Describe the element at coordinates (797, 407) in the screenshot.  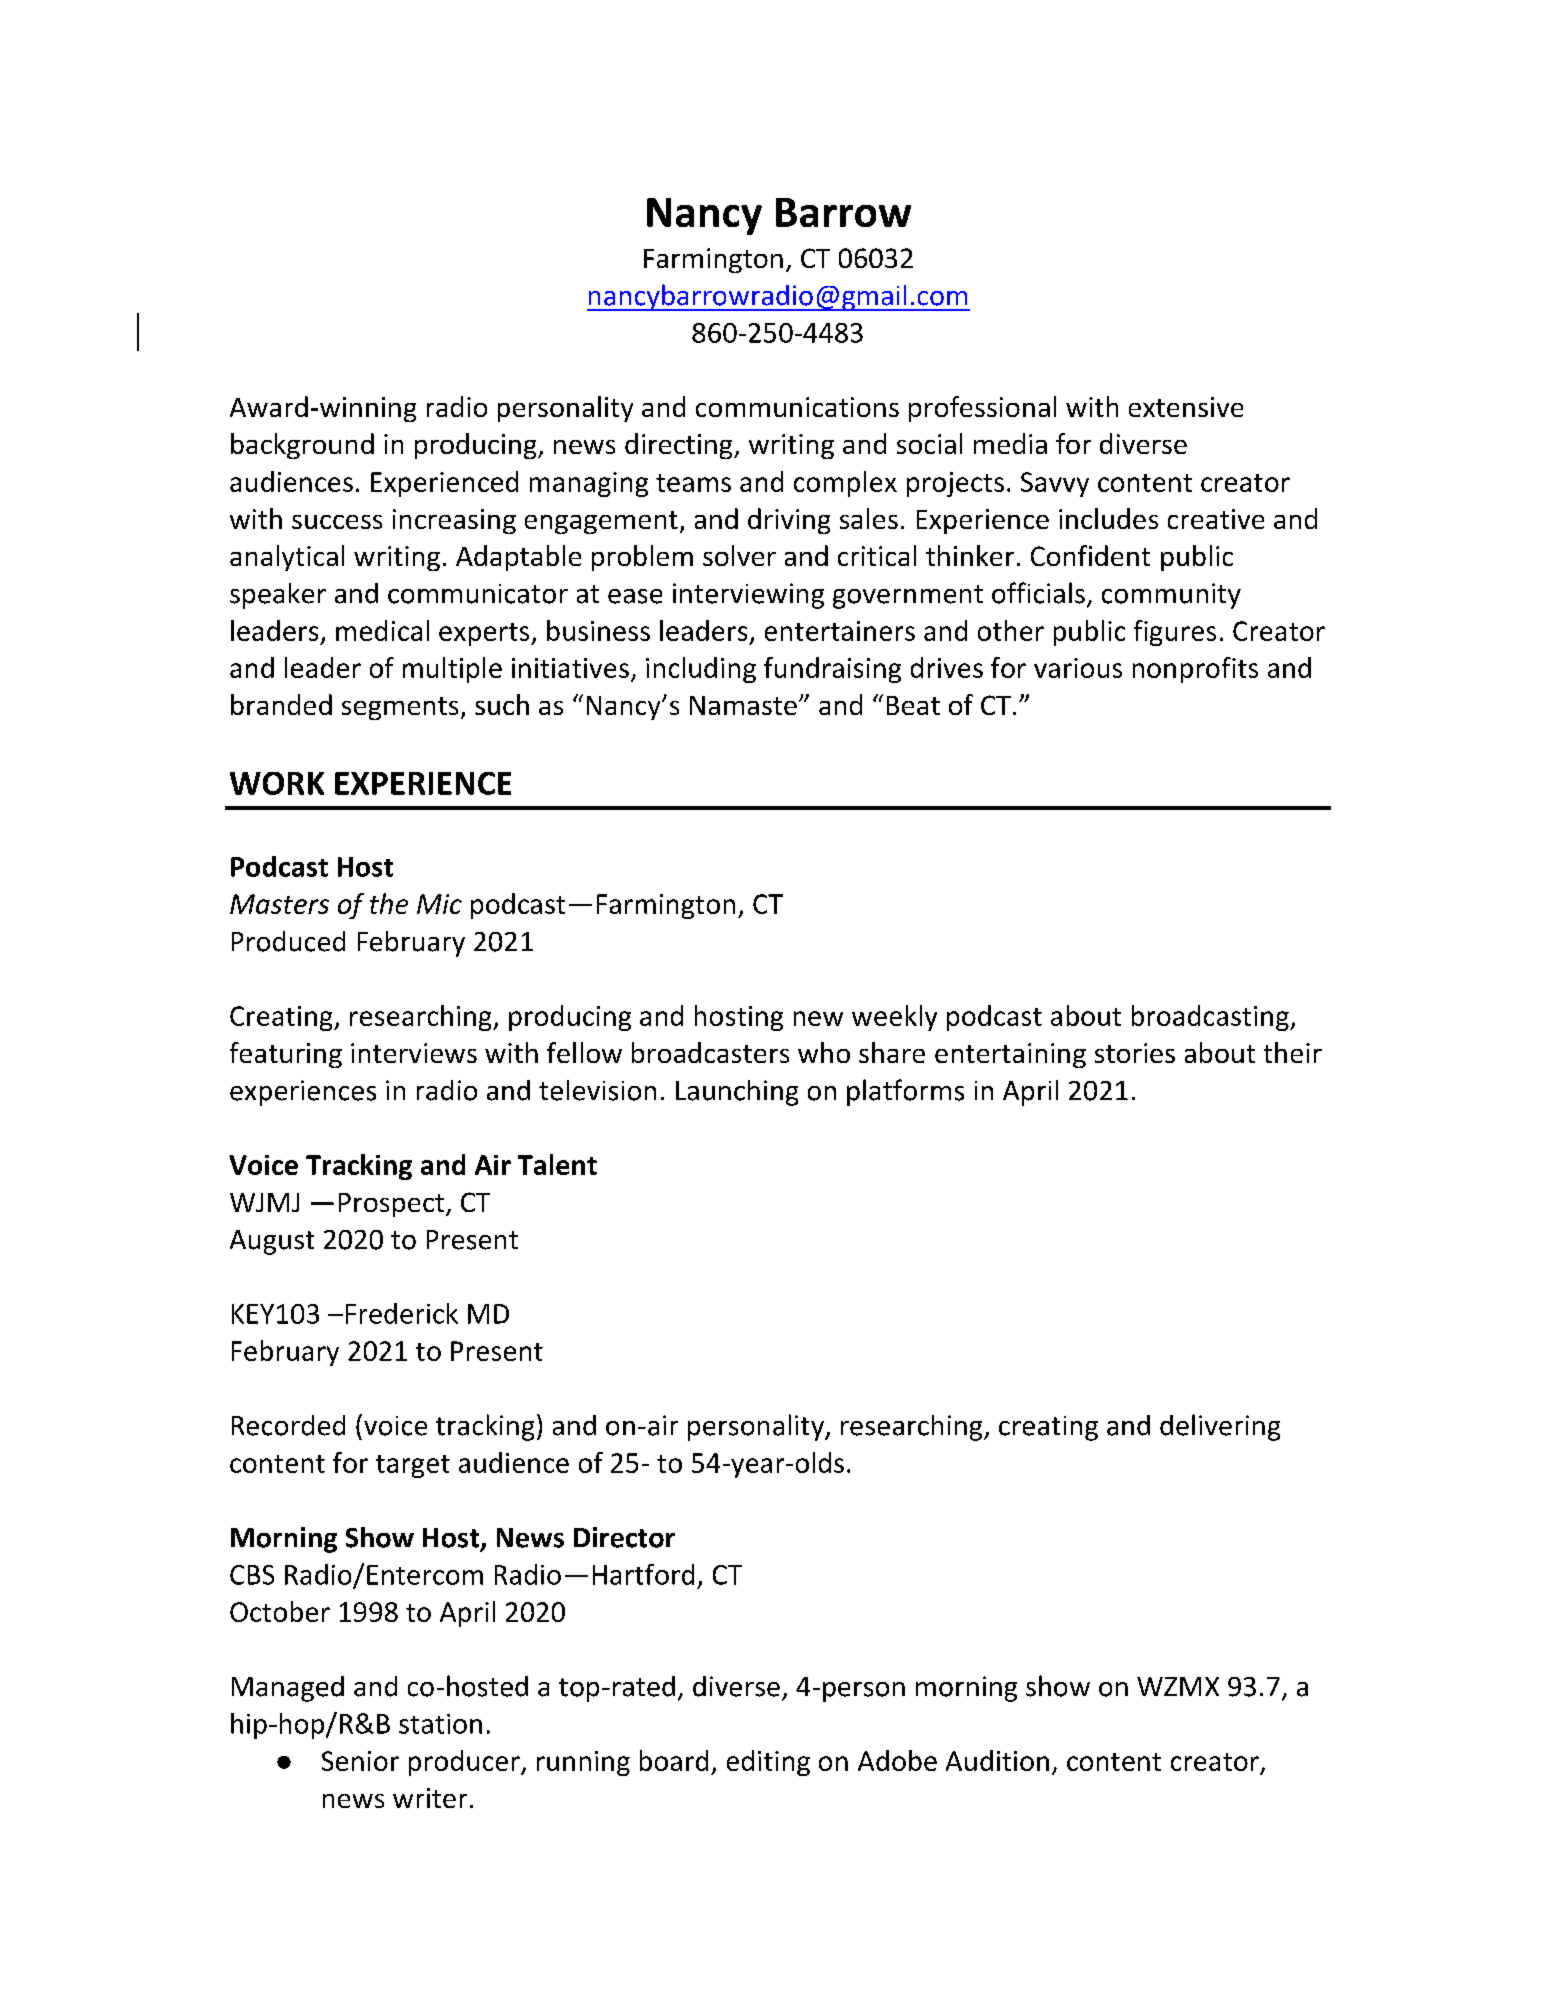
I see `communications` at that location.
